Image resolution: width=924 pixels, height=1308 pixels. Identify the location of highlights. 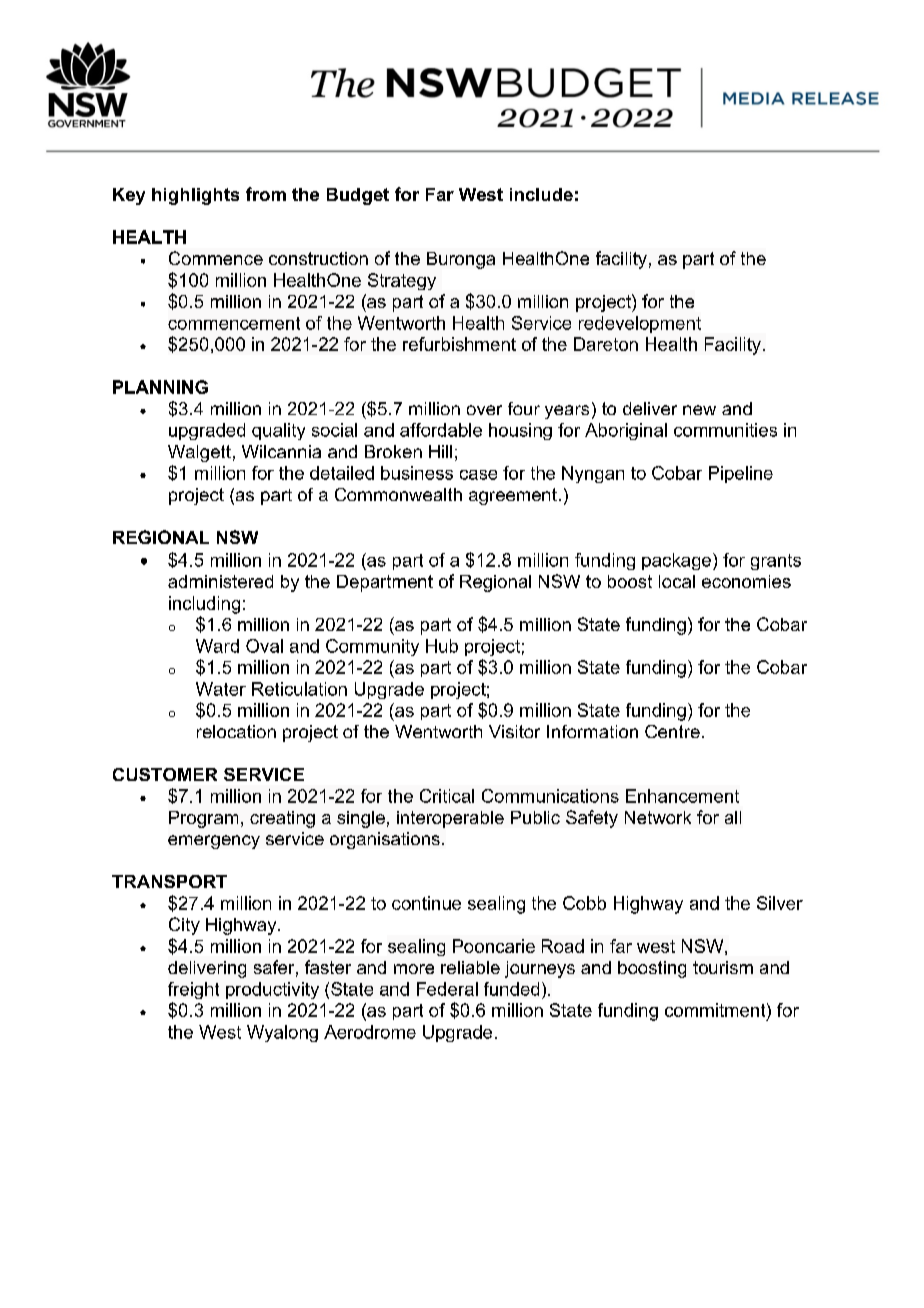
(195, 196).
